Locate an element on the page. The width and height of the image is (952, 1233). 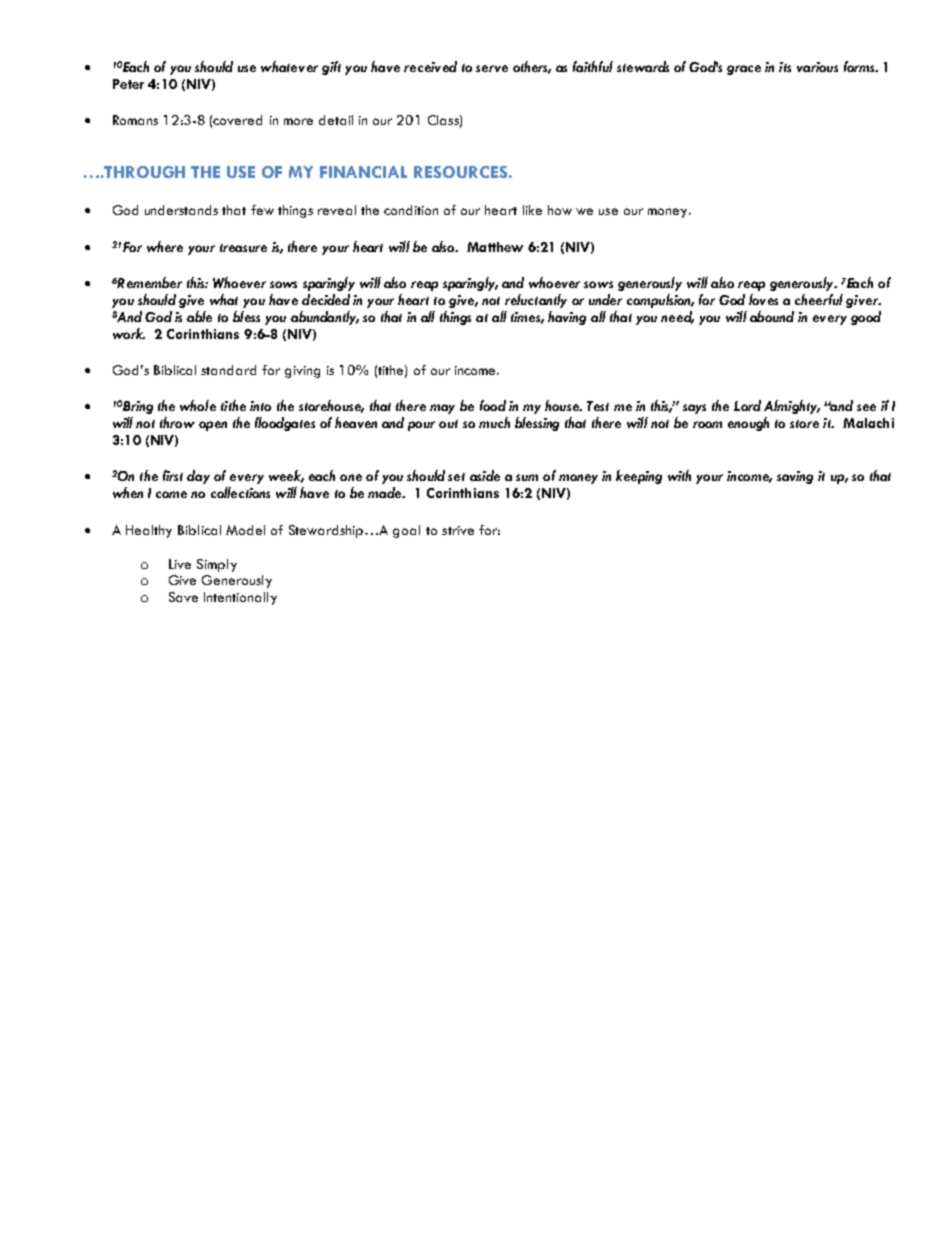
having is located at coordinates (567, 318).
